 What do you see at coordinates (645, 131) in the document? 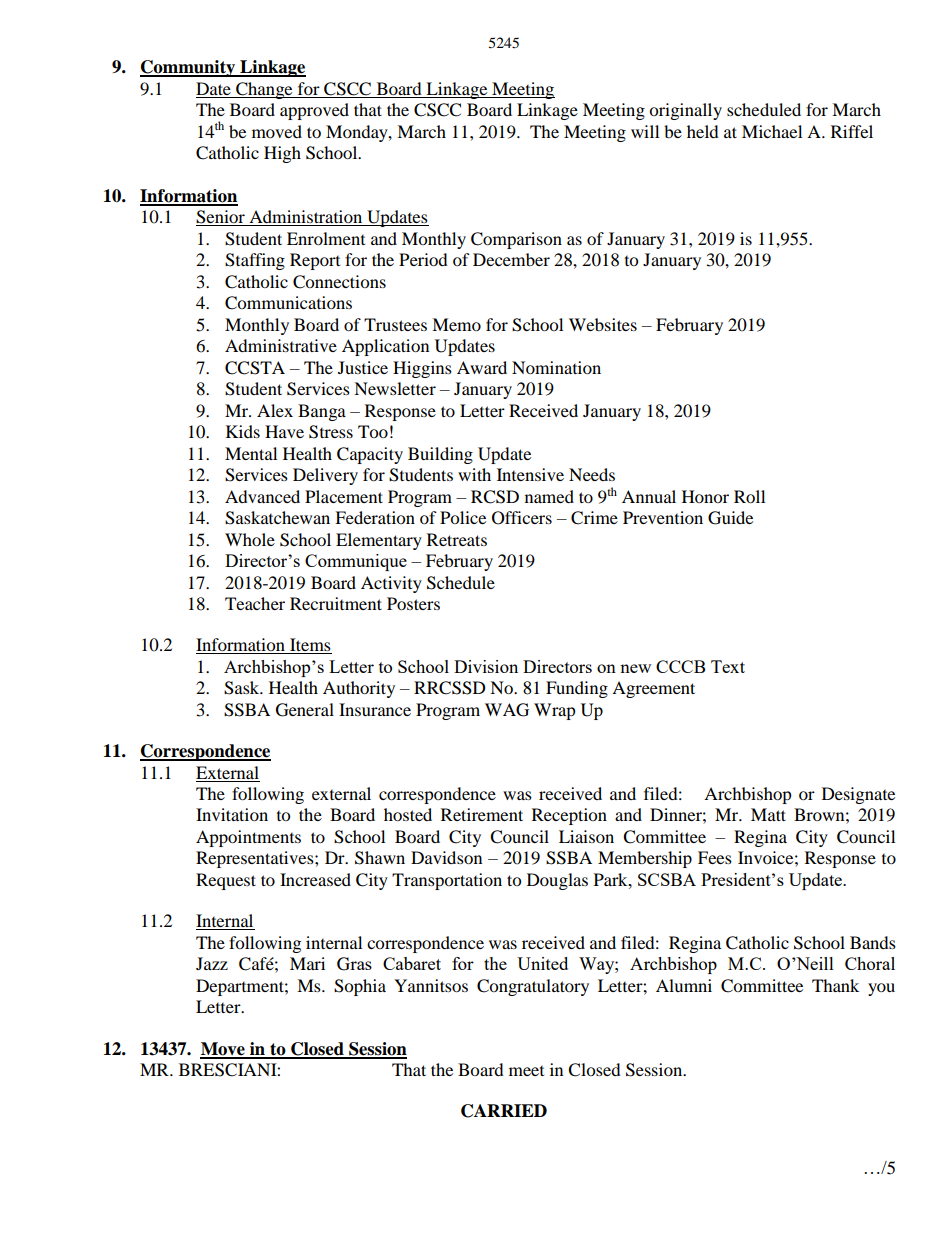
I see `will` at bounding box center [645, 131].
